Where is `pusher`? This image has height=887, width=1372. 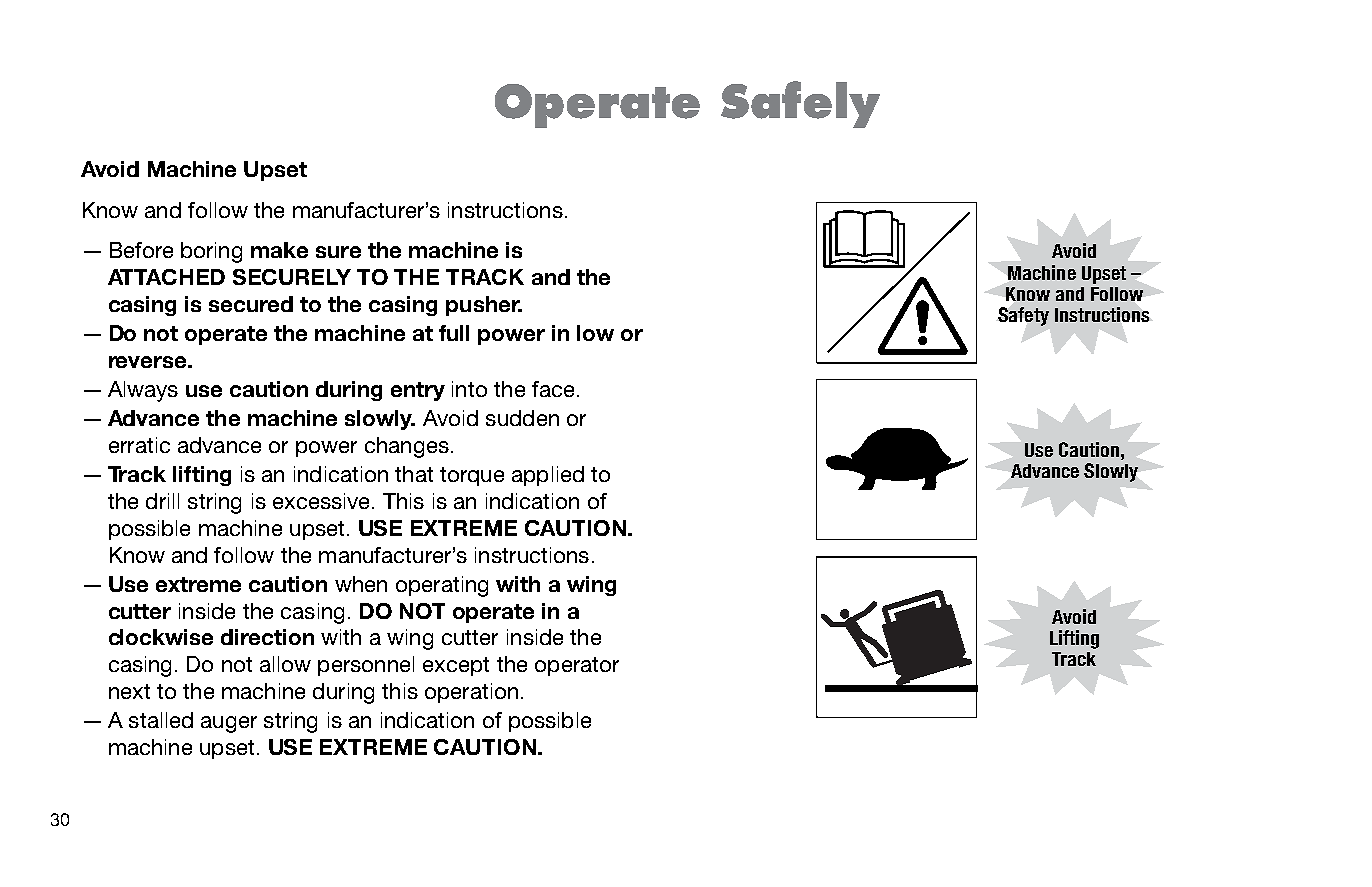 pusher is located at coordinates (484, 306).
